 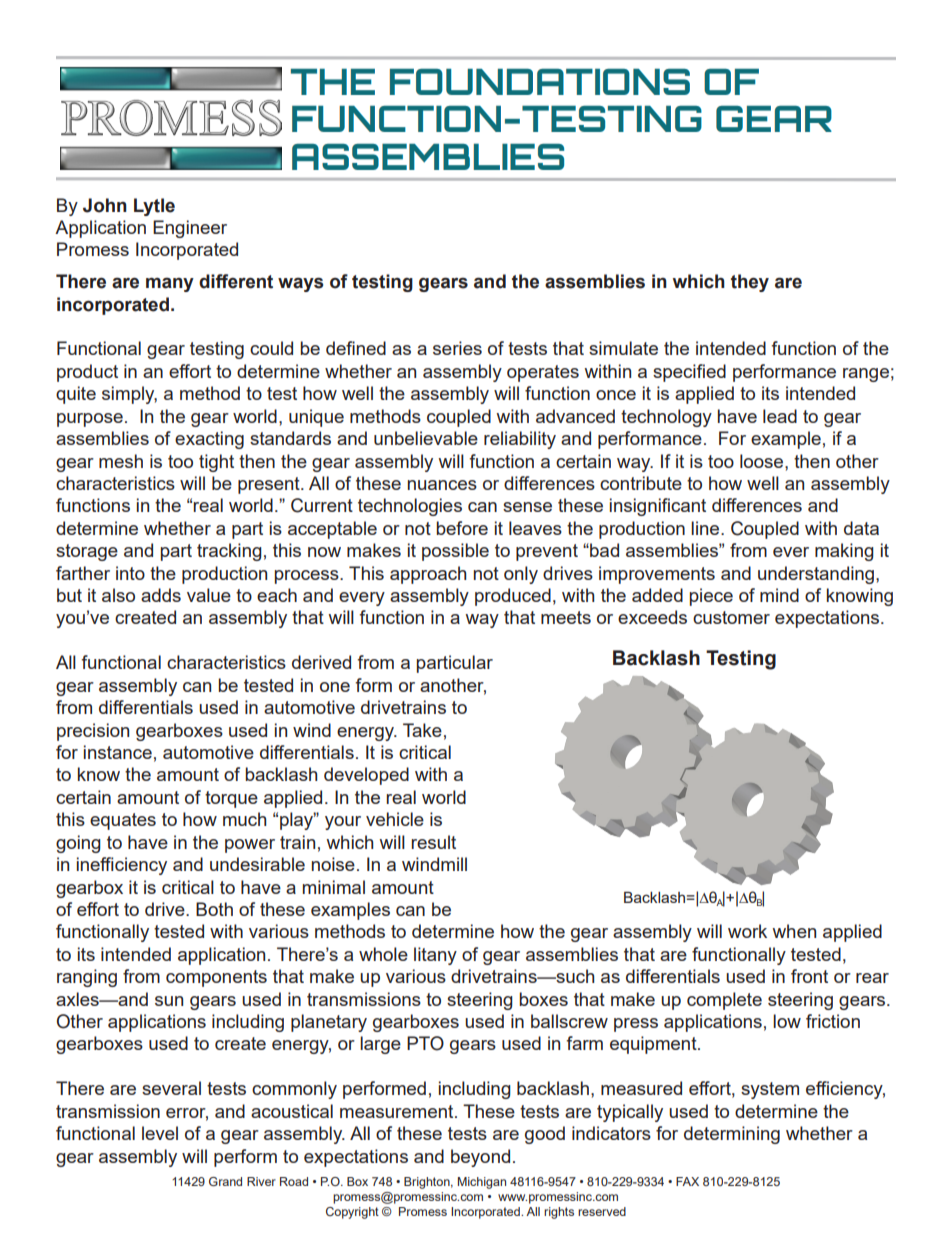 What do you see at coordinates (225, 1181) in the page?
I see `Grand` at bounding box center [225, 1181].
